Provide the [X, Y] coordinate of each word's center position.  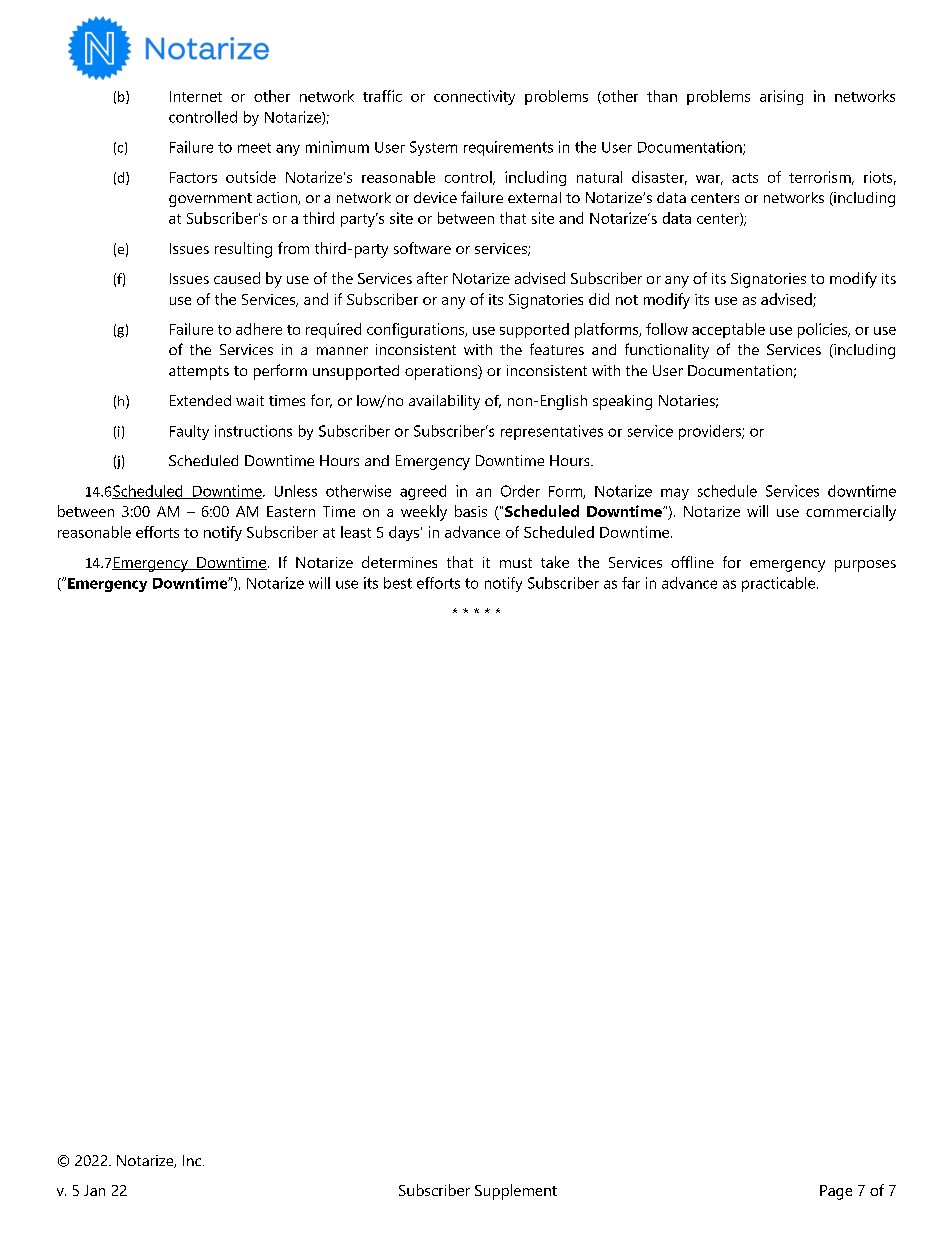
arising [781, 97]
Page [836, 1192]
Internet [196, 96]
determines [399, 562]
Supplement [516, 1192]
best [398, 583]
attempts [199, 373]
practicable [780, 584]
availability [444, 402]
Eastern [291, 511]
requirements [508, 148]
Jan [94, 1190]
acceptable [728, 330]
